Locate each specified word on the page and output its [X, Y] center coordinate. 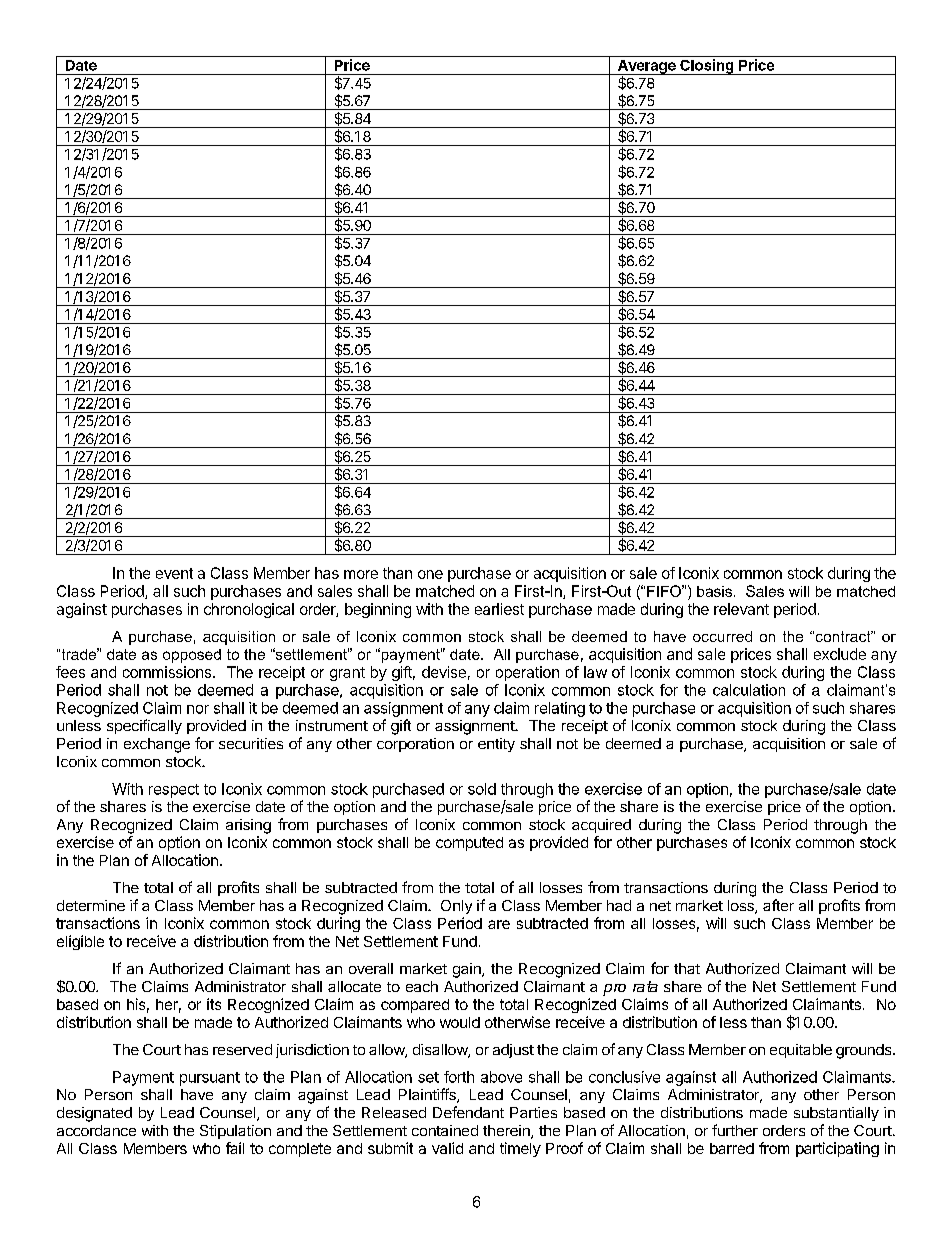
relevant [741, 609]
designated [94, 1114]
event [174, 573]
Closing [707, 67]
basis [714, 591]
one [430, 574]
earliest [499, 609]
